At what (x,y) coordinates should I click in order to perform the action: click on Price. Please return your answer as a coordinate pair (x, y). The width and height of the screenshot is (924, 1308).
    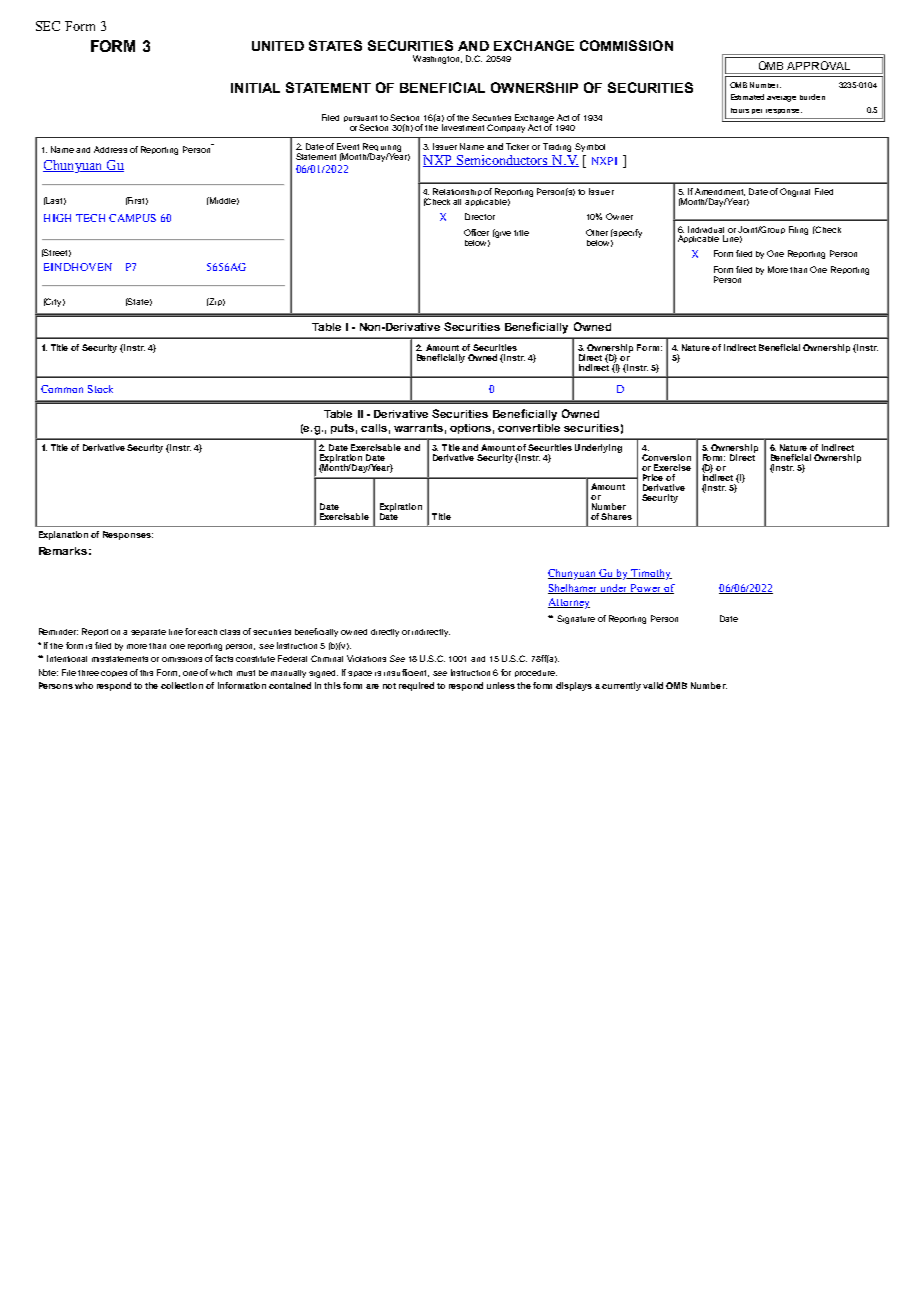
    Looking at the image, I should click on (653, 477).
